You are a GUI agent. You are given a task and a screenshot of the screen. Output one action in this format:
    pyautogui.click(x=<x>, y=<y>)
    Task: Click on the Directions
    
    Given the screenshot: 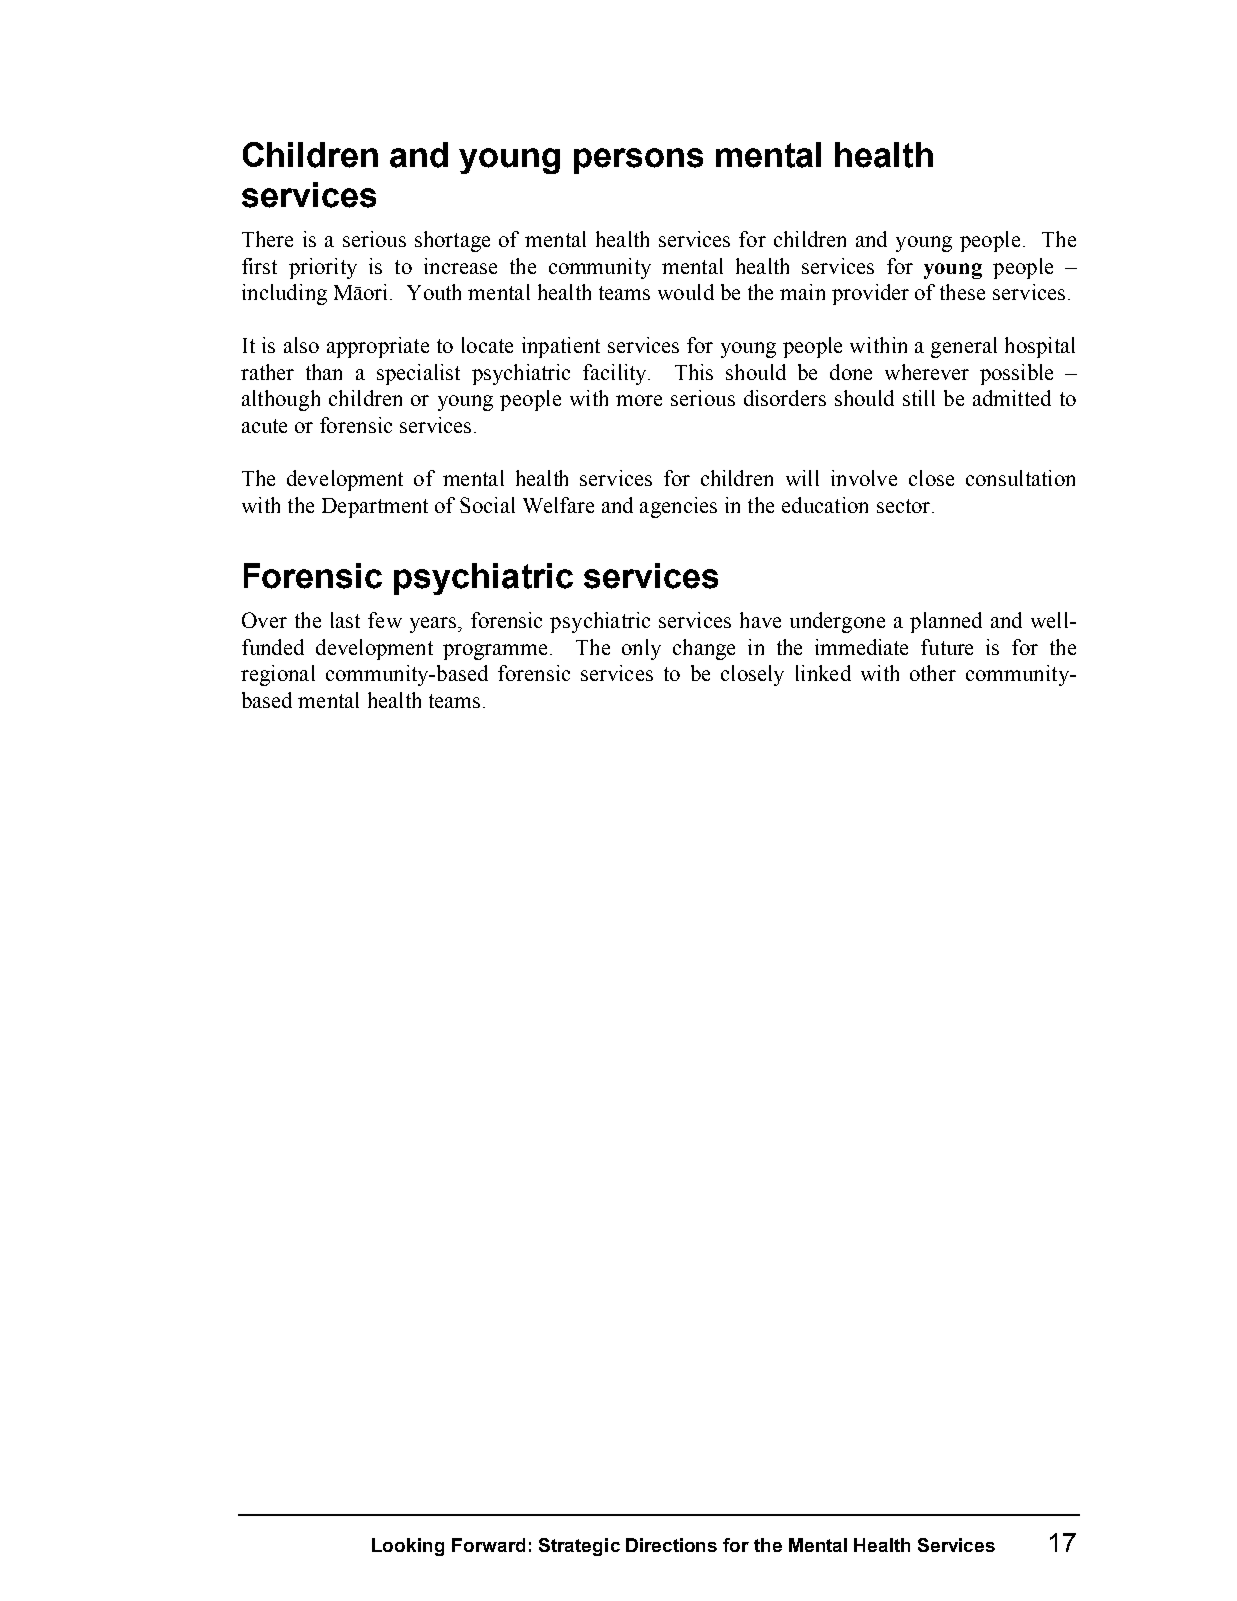 What is the action you would take?
    pyautogui.click(x=671, y=1545)
